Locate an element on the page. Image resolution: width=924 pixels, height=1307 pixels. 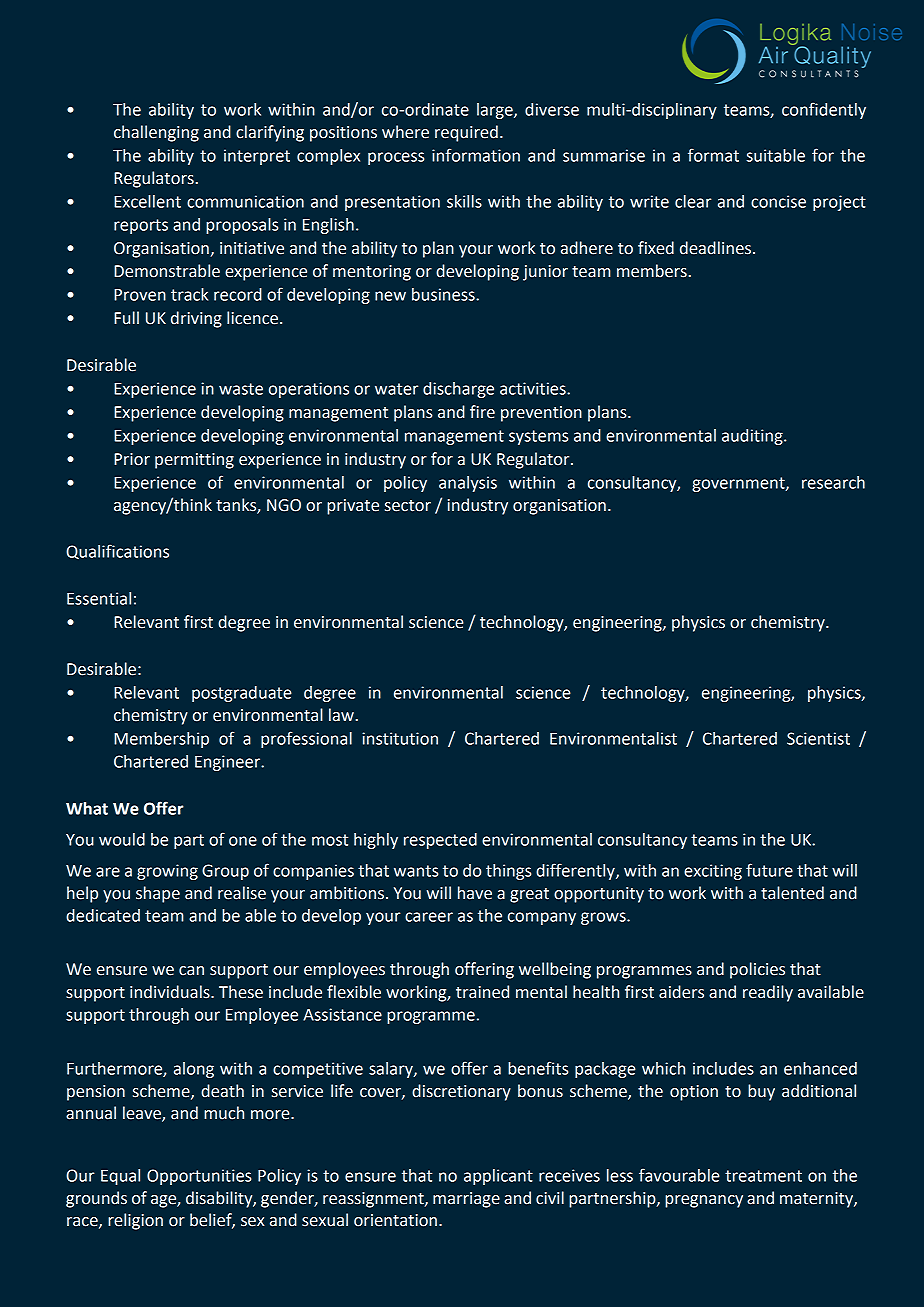
analysis is located at coordinates (468, 484).
